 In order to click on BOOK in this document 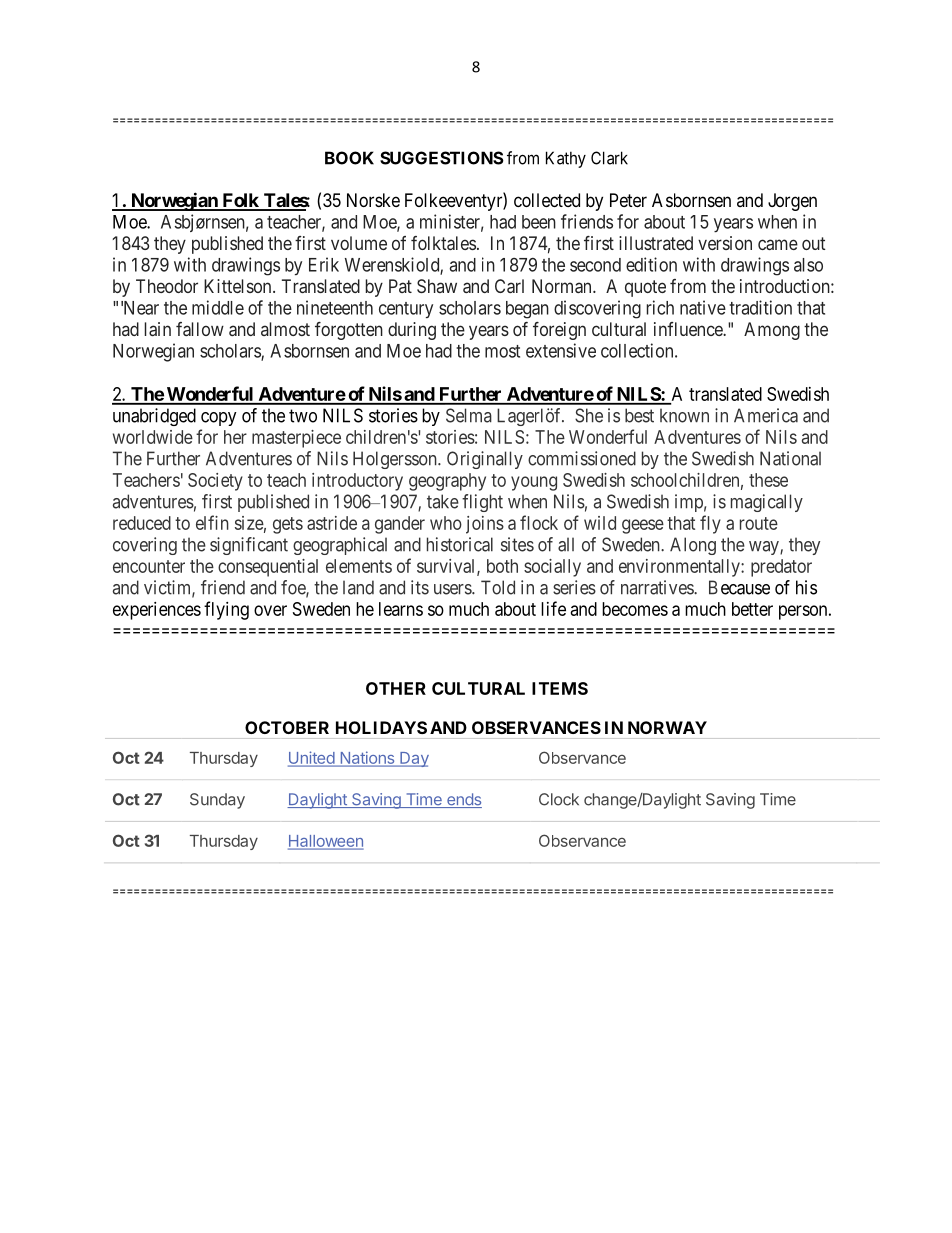, I will do `click(349, 158)`.
